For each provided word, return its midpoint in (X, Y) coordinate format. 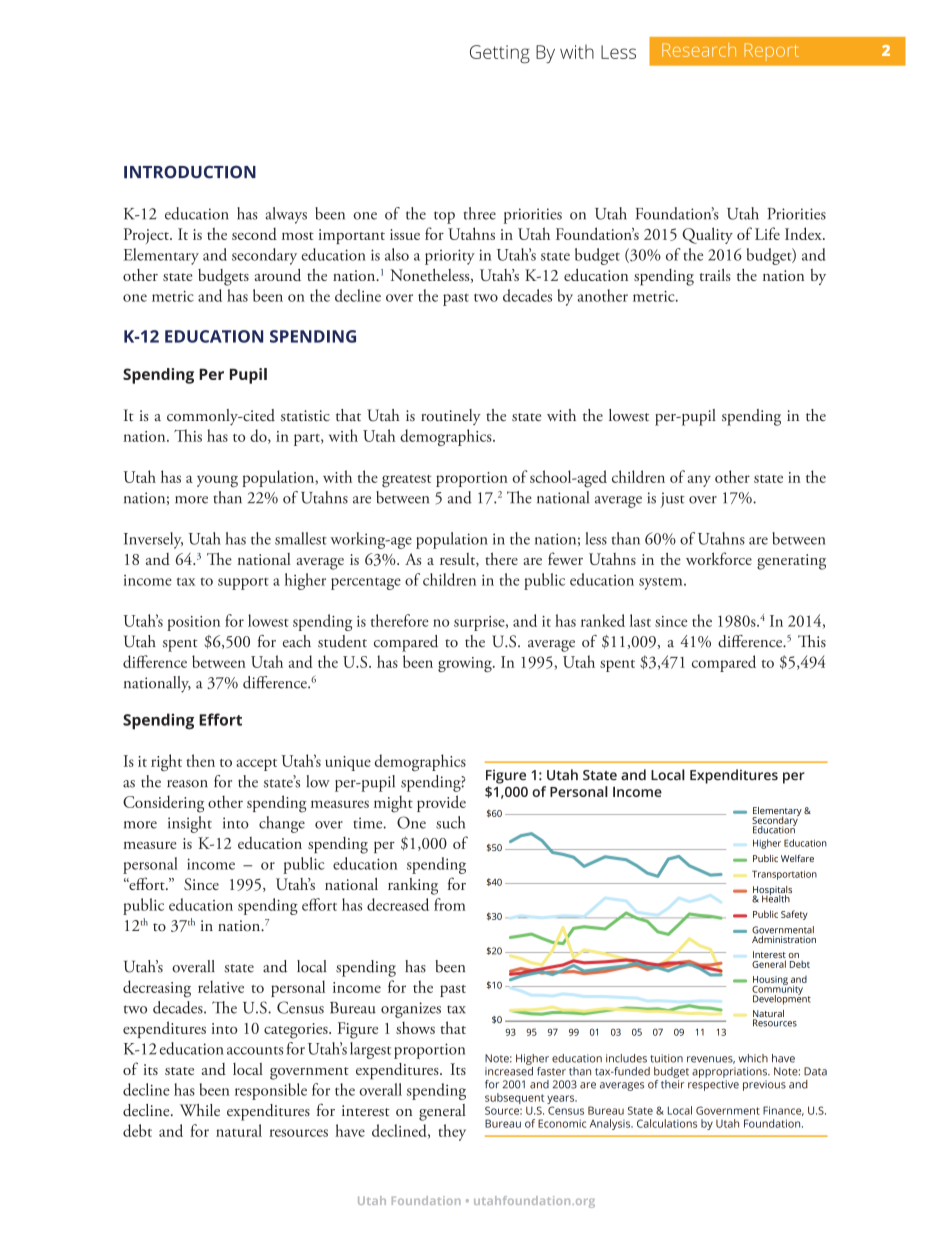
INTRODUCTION (190, 172)
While (200, 1110)
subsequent (514, 1100)
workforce (719, 558)
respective (713, 1085)
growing (466, 664)
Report (771, 52)
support (243, 584)
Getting (500, 54)
